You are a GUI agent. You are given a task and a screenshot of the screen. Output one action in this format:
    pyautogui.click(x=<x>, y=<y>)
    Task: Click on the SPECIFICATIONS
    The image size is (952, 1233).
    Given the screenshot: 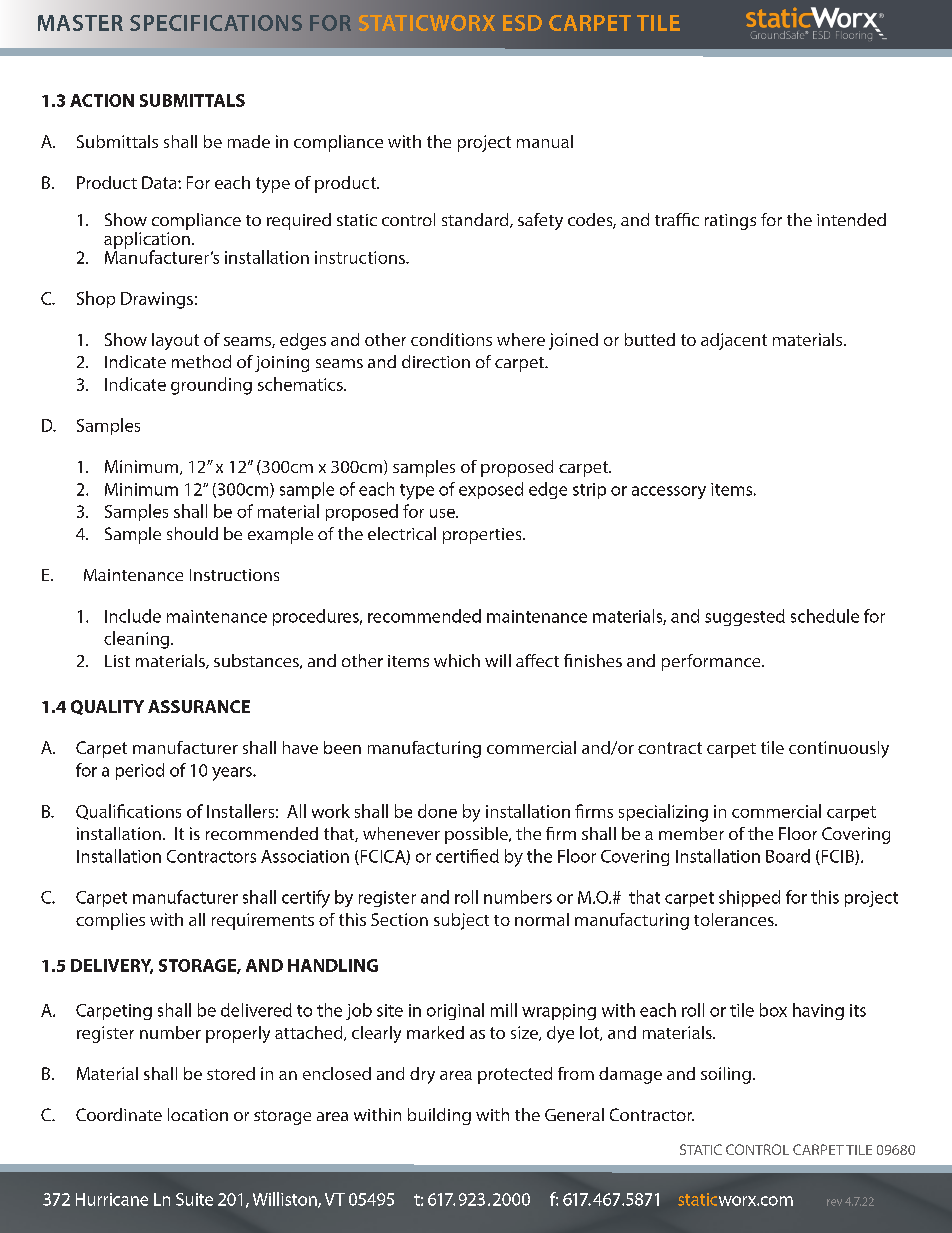 What is the action you would take?
    pyautogui.click(x=216, y=23)
